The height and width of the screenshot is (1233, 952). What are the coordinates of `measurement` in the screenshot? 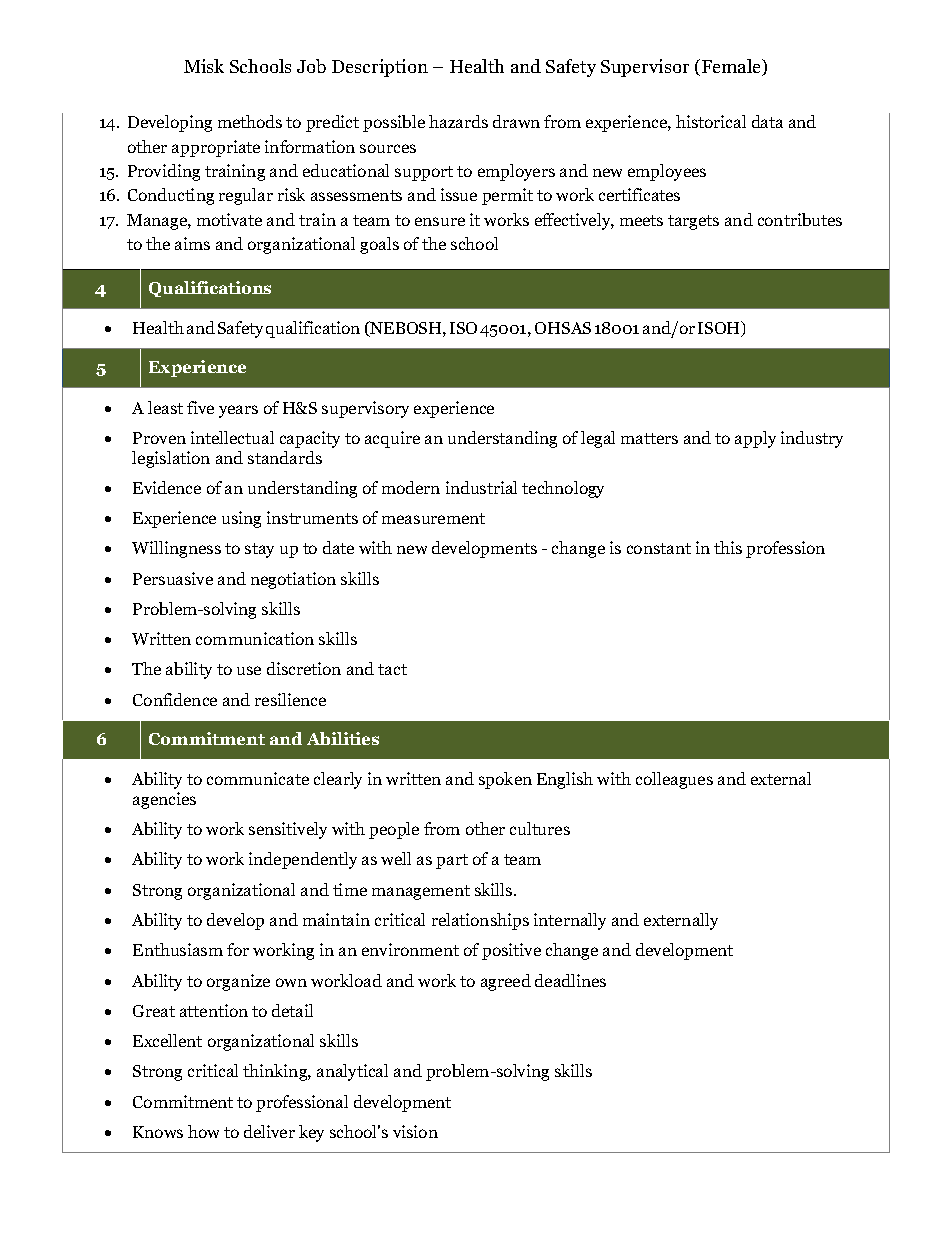 It's located at (433, 518).
